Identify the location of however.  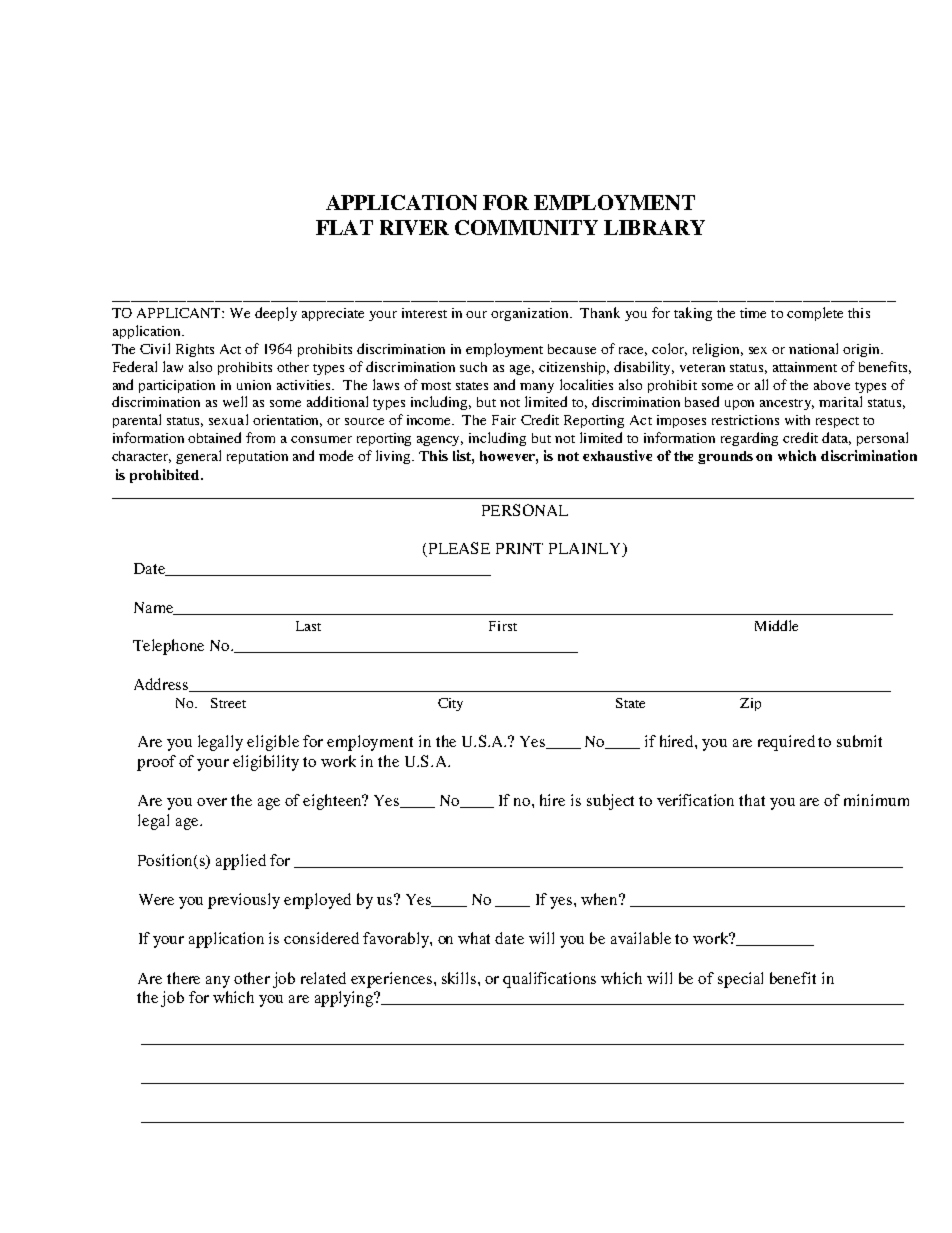
(509, 457).
